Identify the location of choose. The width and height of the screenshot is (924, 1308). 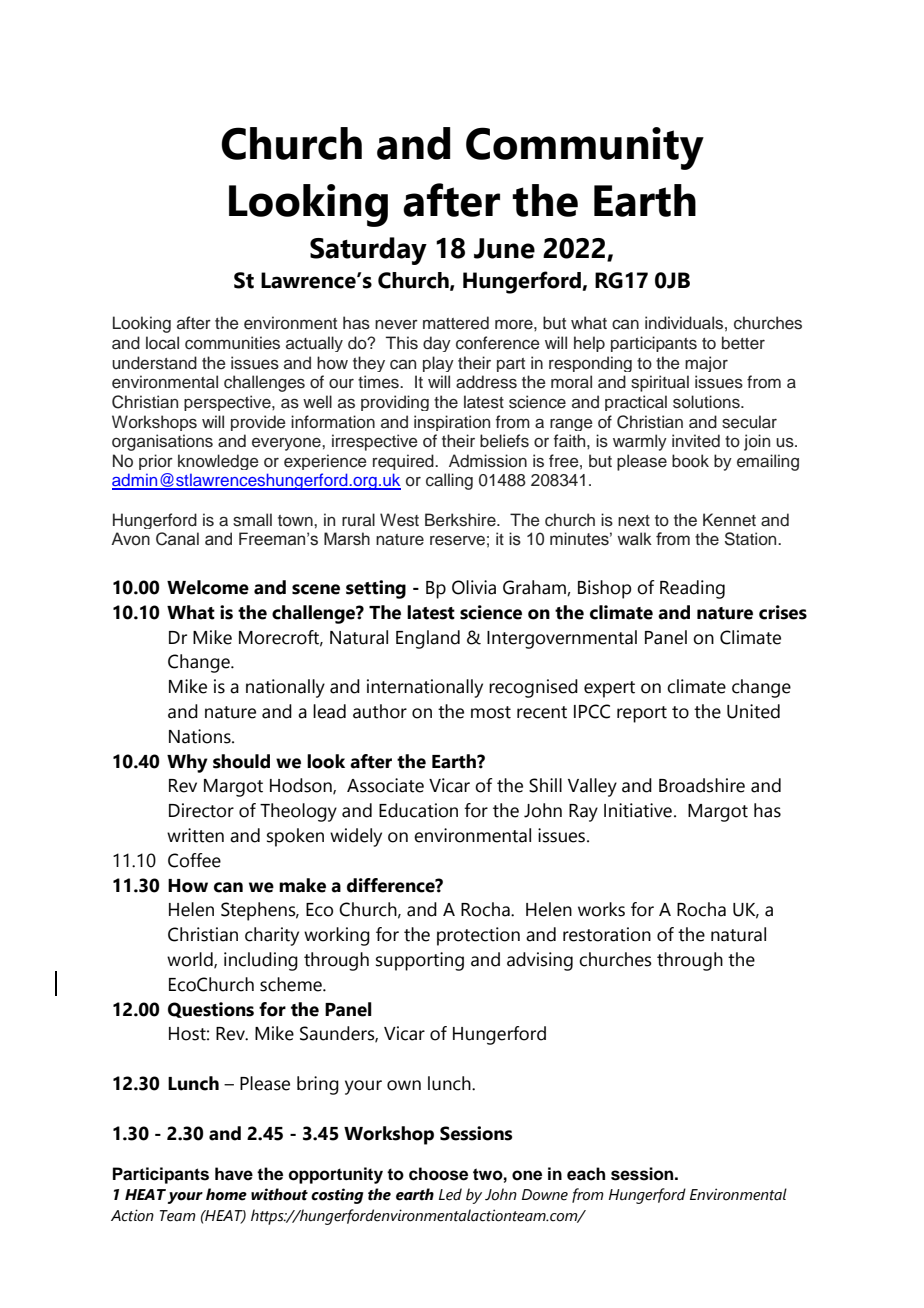
(438, 1174).
